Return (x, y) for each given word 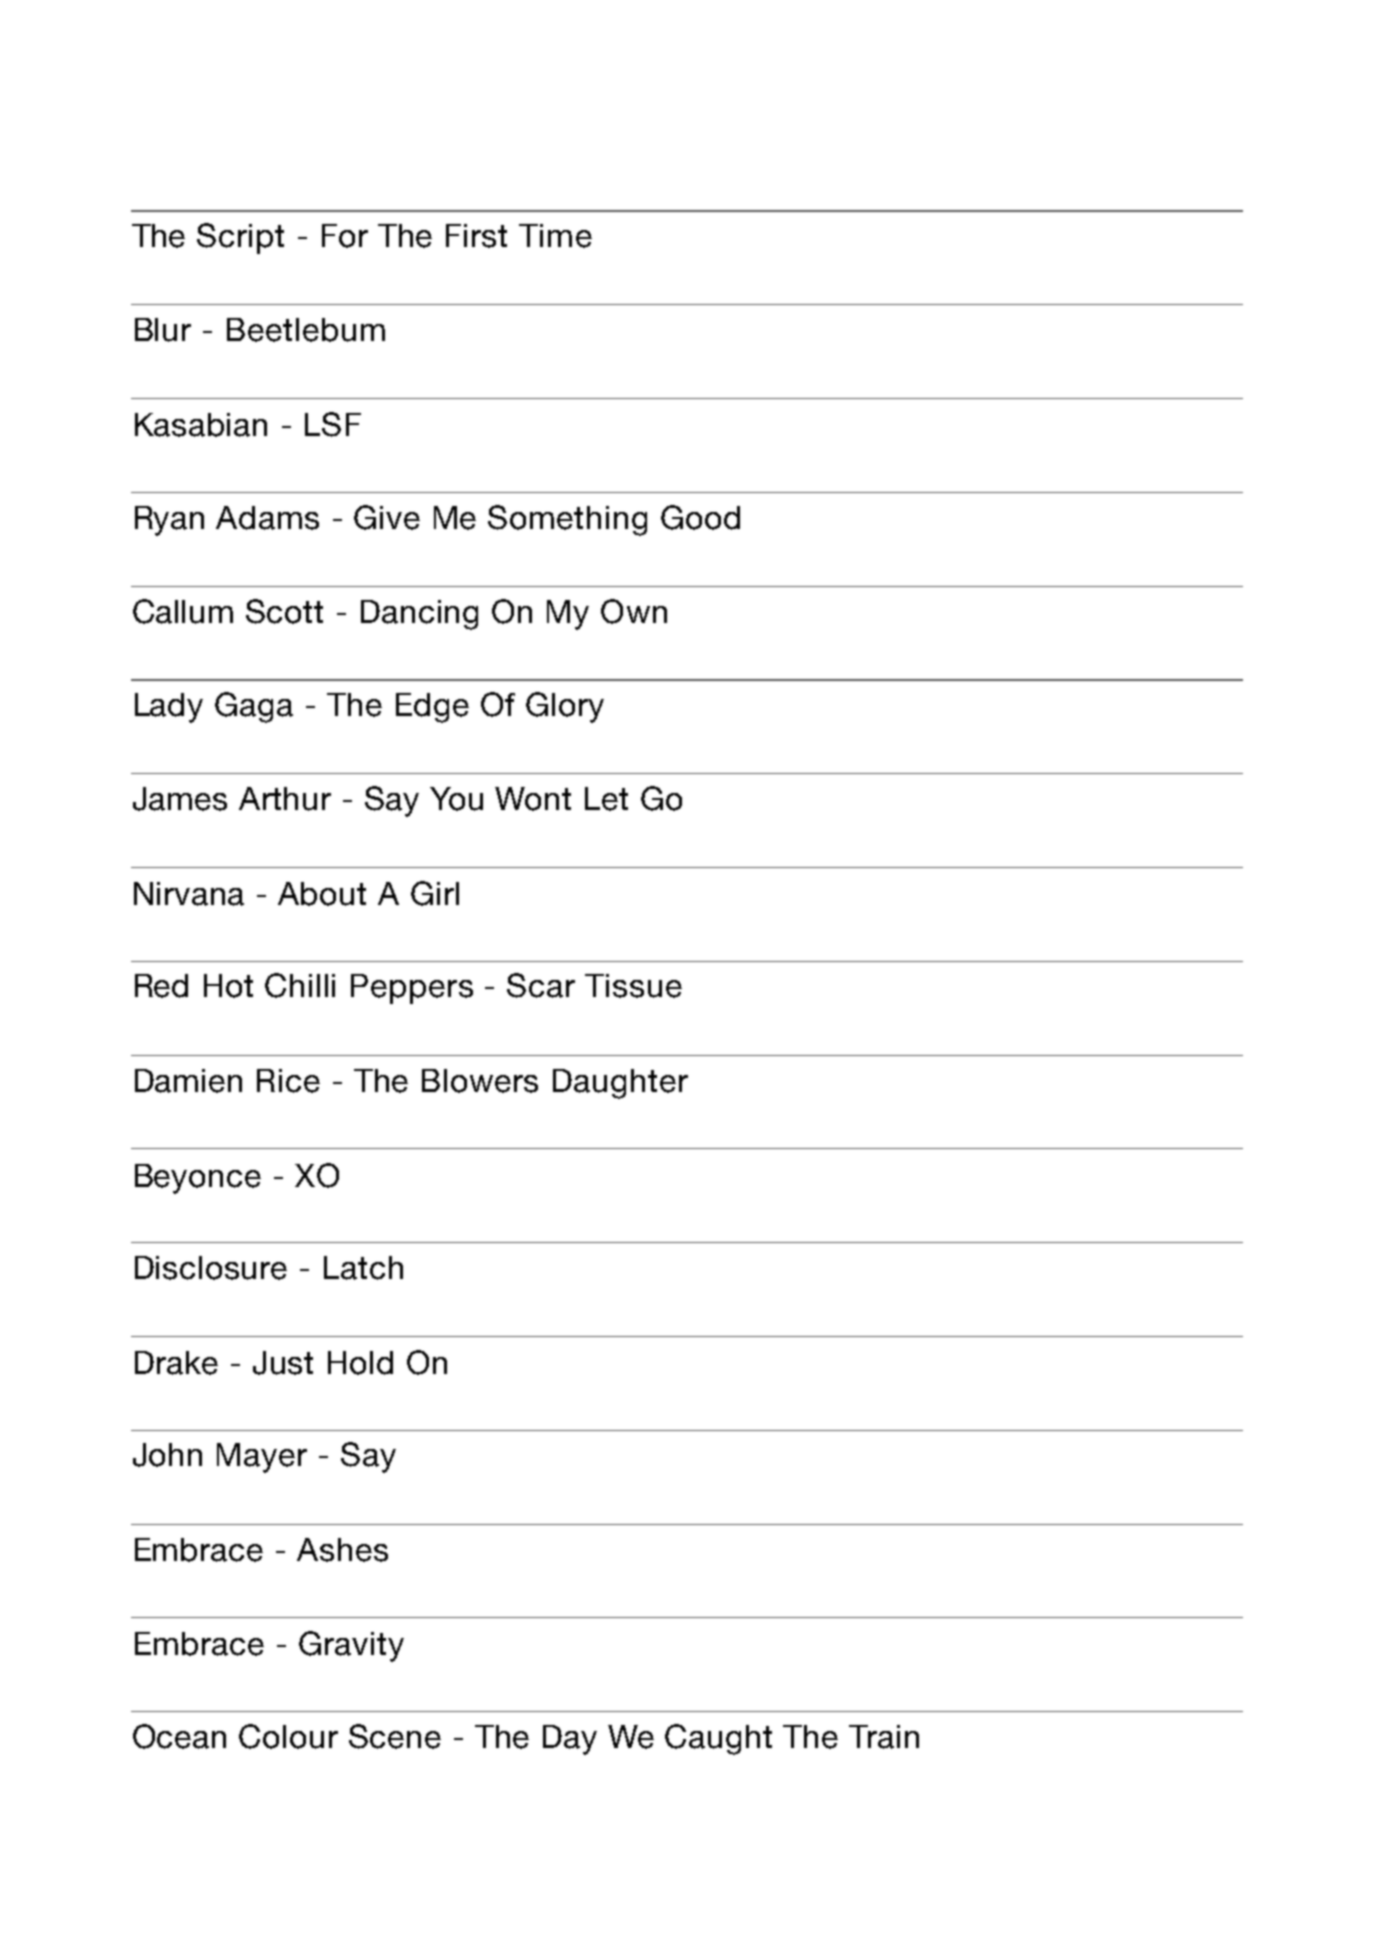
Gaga (254, 707)
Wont (533, 799)
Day (570, 1740)
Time (555, 236)
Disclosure (211, 1268)
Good (700, 517)
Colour (288, 1736)
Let (606, 799)
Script (240, 238)
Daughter (620, 1084)
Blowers (480, 1081)
